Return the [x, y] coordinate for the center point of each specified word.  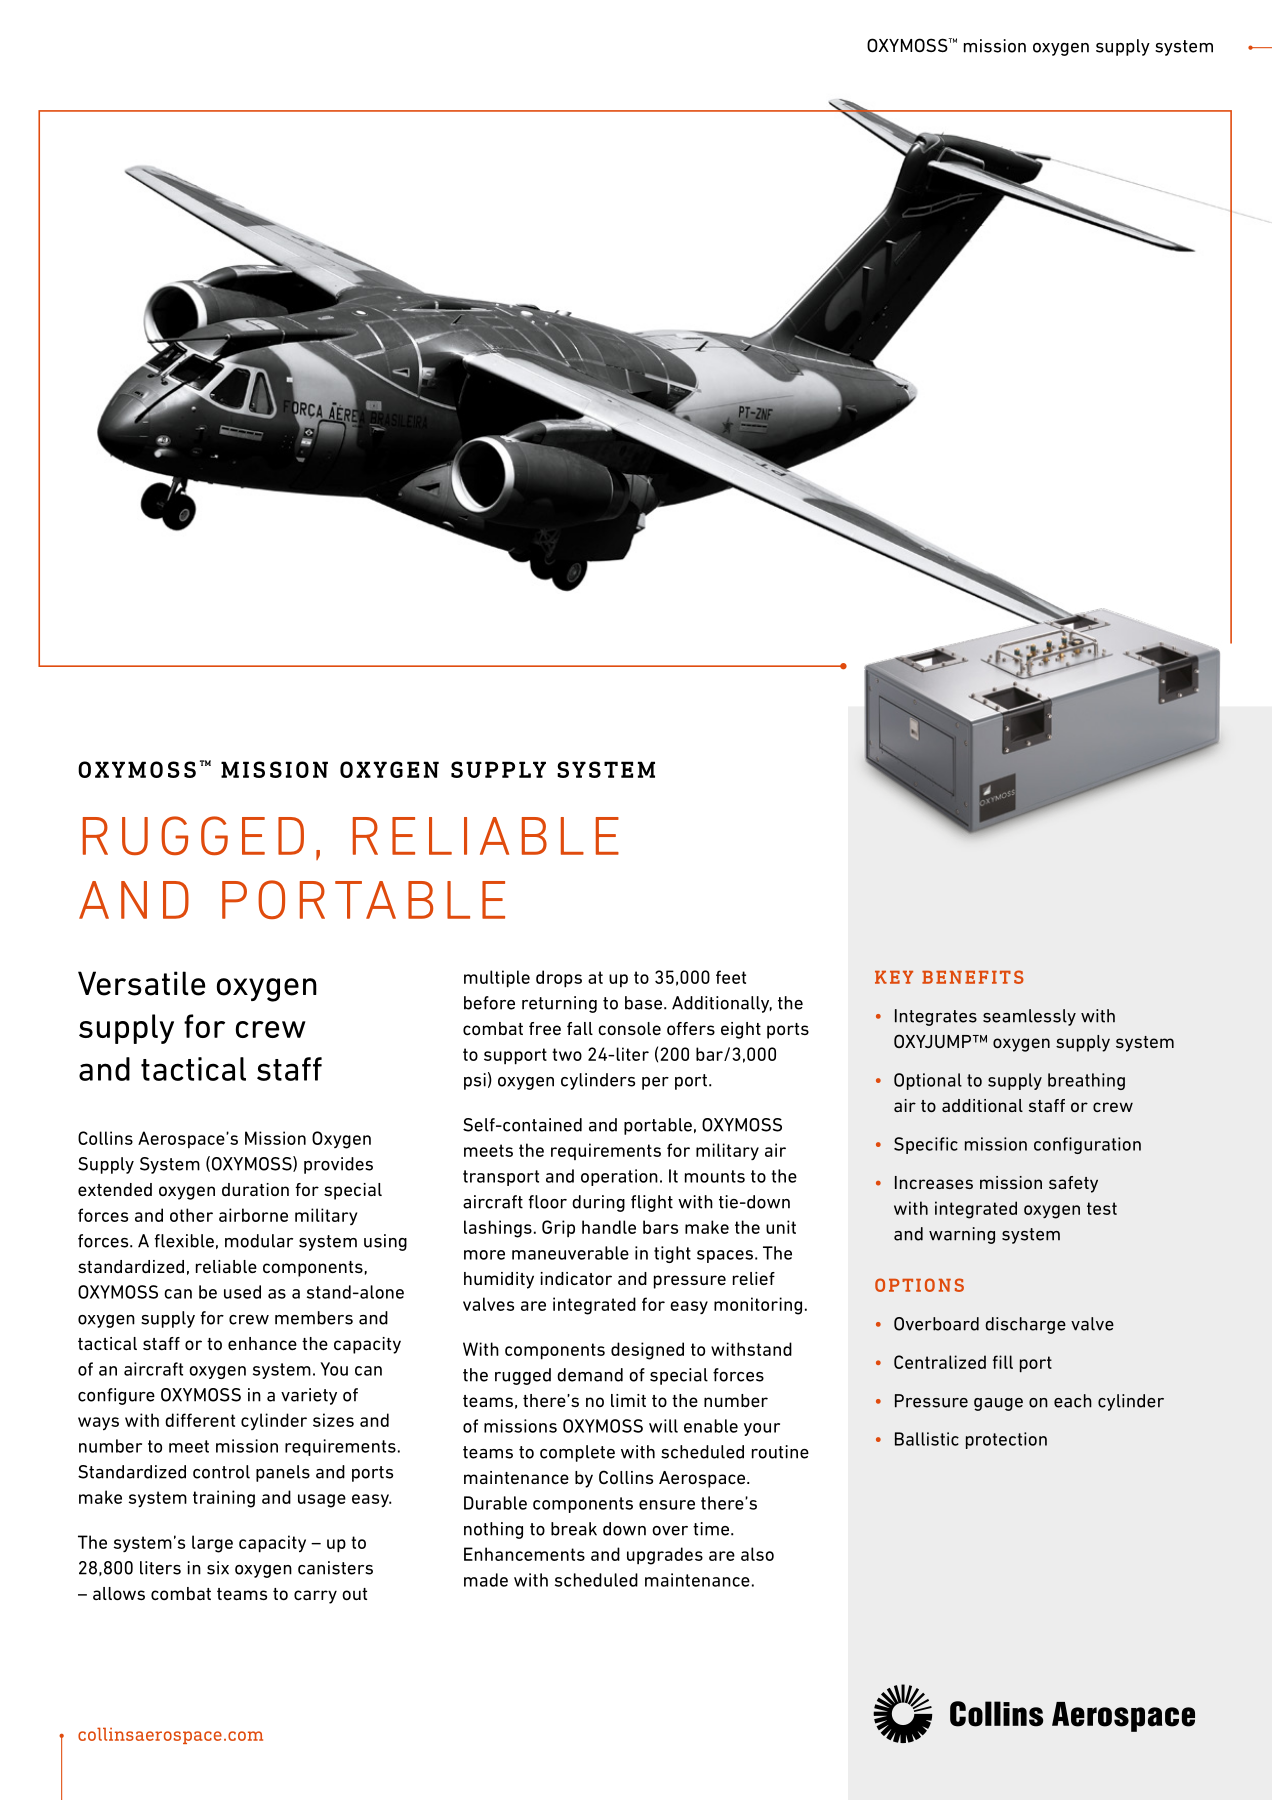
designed [647, 1351]
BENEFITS [973, 977]
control [221, 1472]
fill [1003, 1362]
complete [577, 1453]
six [218, 1568]
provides [338, 1165]
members [314, 1318]
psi [475, 1081]
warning [962, 1235]
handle [609, 1227]
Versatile [141, 983]
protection [1006, 1440]
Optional [928, 1081]
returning [559, 1004]
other [191, 1215]
